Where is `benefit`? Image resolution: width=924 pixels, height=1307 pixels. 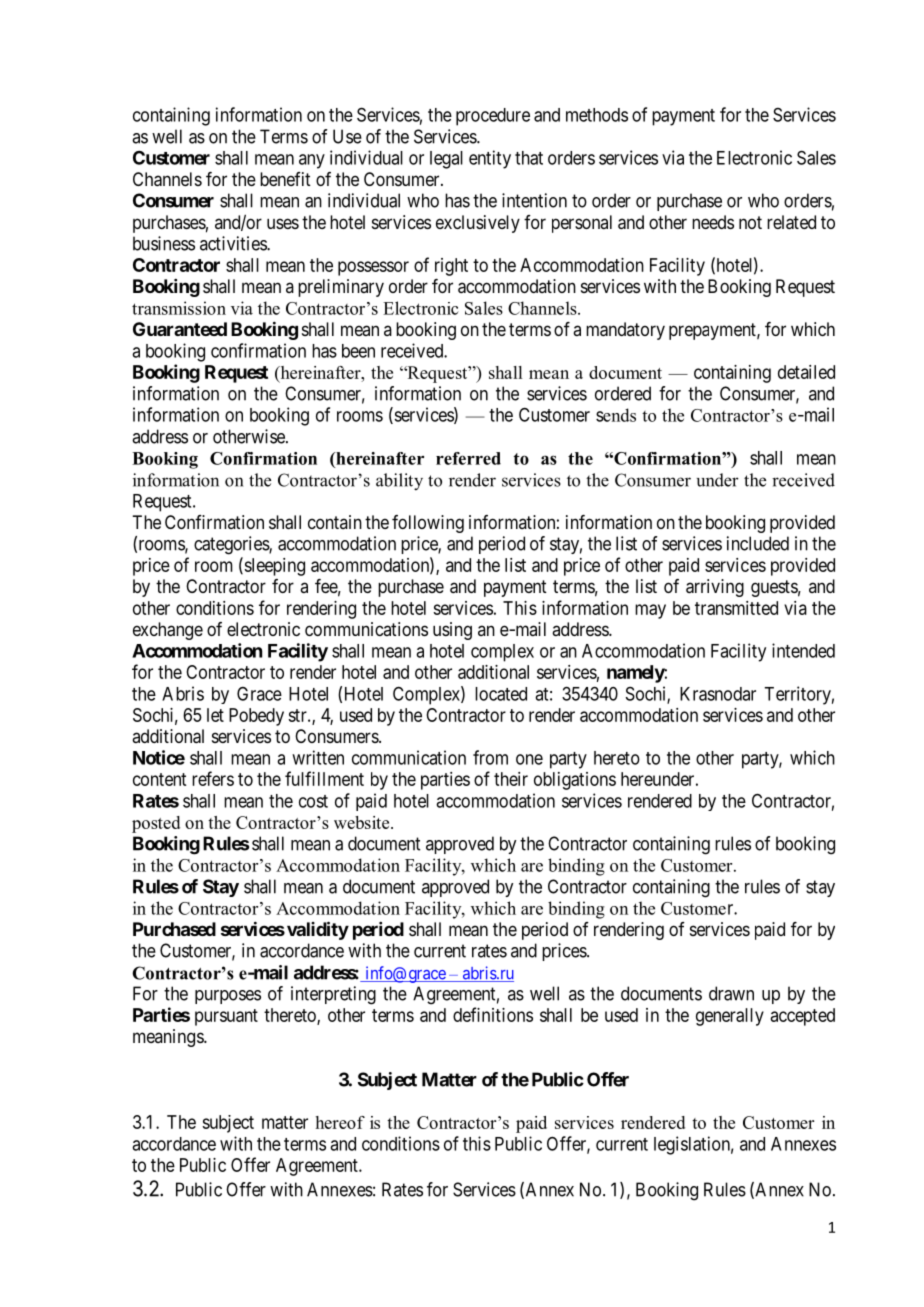 benefit is located at coordinates (285, 179).
